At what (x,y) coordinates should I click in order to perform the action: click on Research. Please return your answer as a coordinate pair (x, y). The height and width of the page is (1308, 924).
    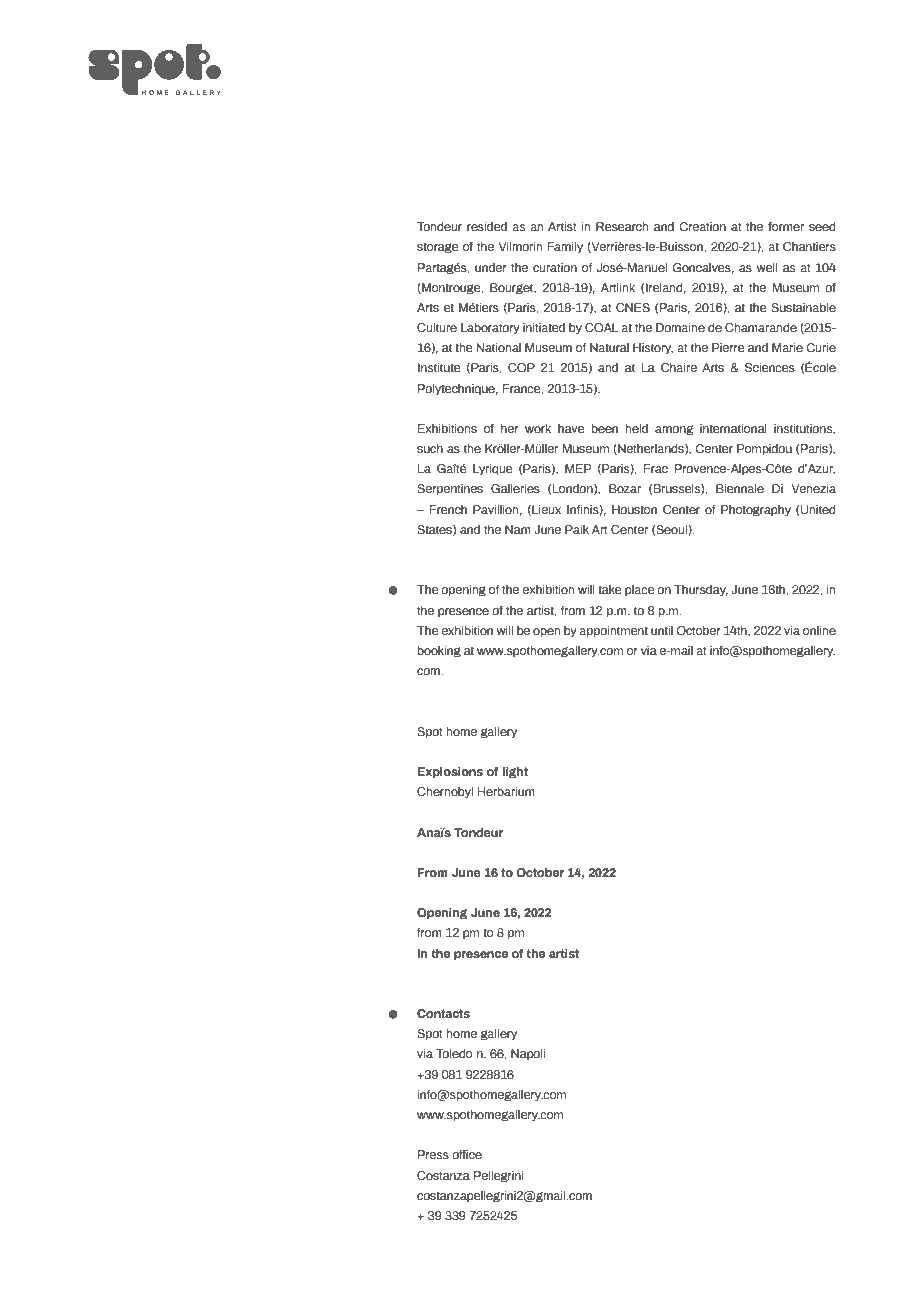
    Looking at the image, I should click on (622, 226).
